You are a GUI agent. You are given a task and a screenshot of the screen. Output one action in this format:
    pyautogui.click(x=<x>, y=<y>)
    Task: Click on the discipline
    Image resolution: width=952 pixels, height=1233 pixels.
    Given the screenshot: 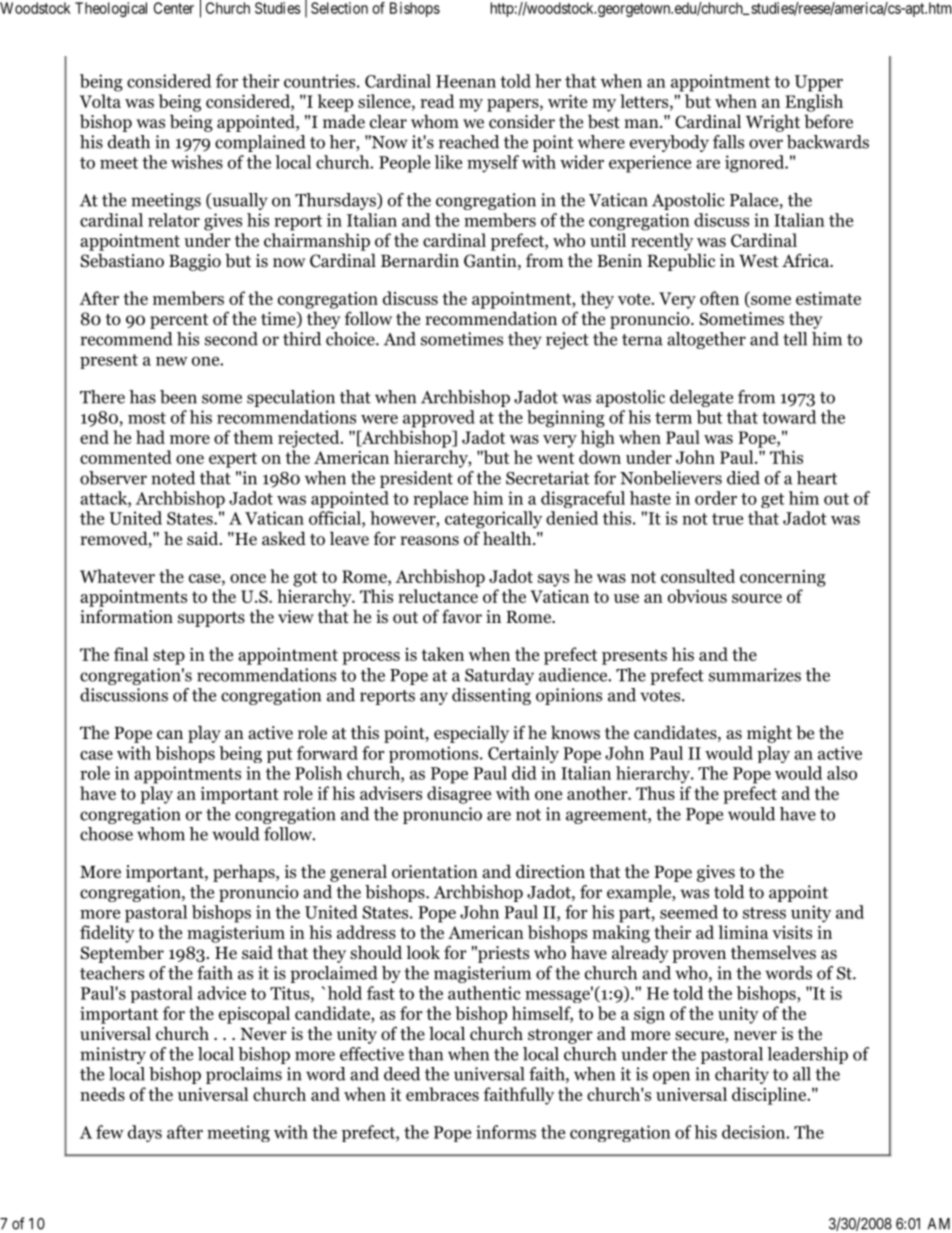 What is the action you would take?
    pyautogui.click(x=770, y=1096)
